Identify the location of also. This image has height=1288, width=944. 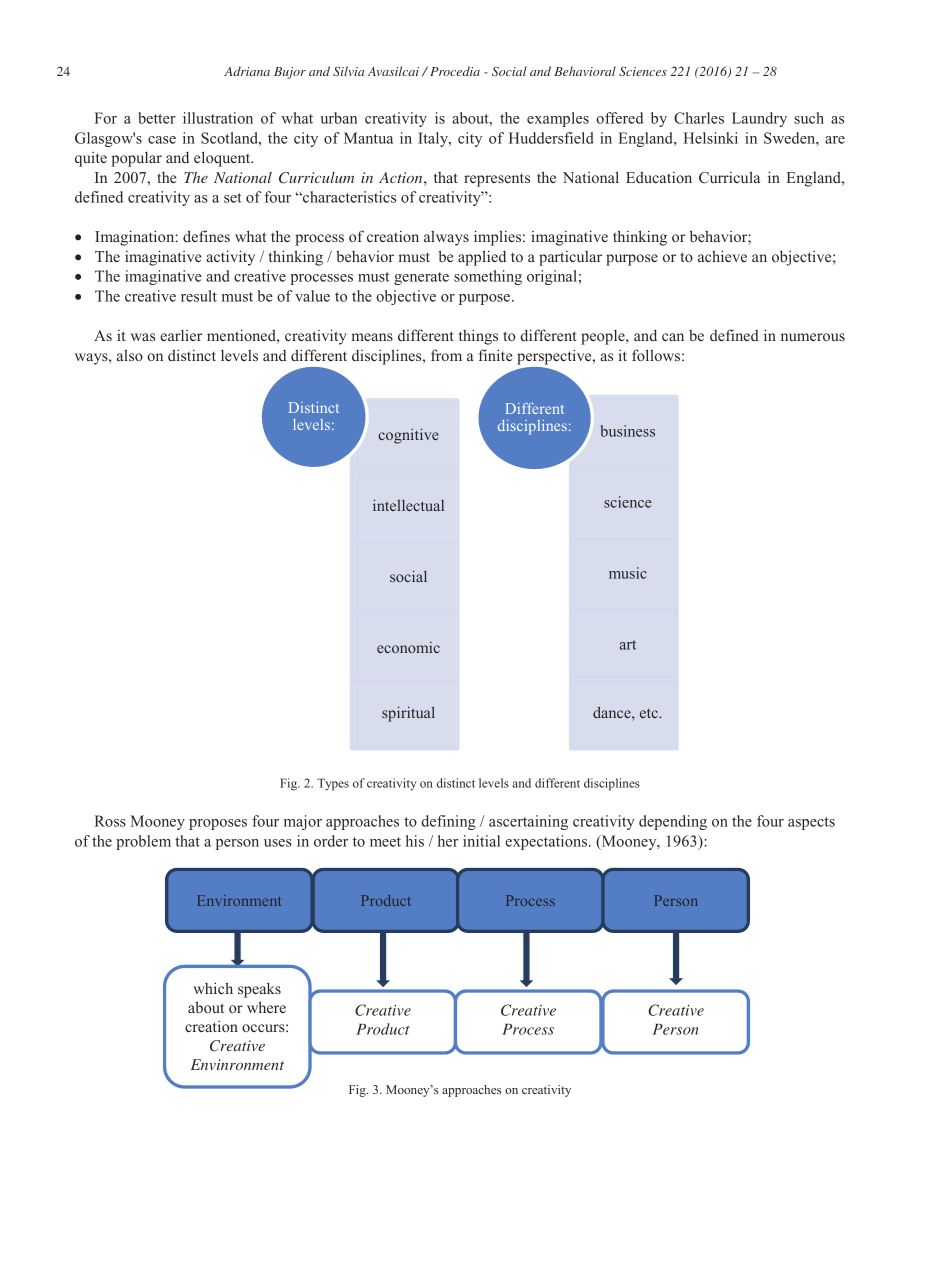
(130, 355).
